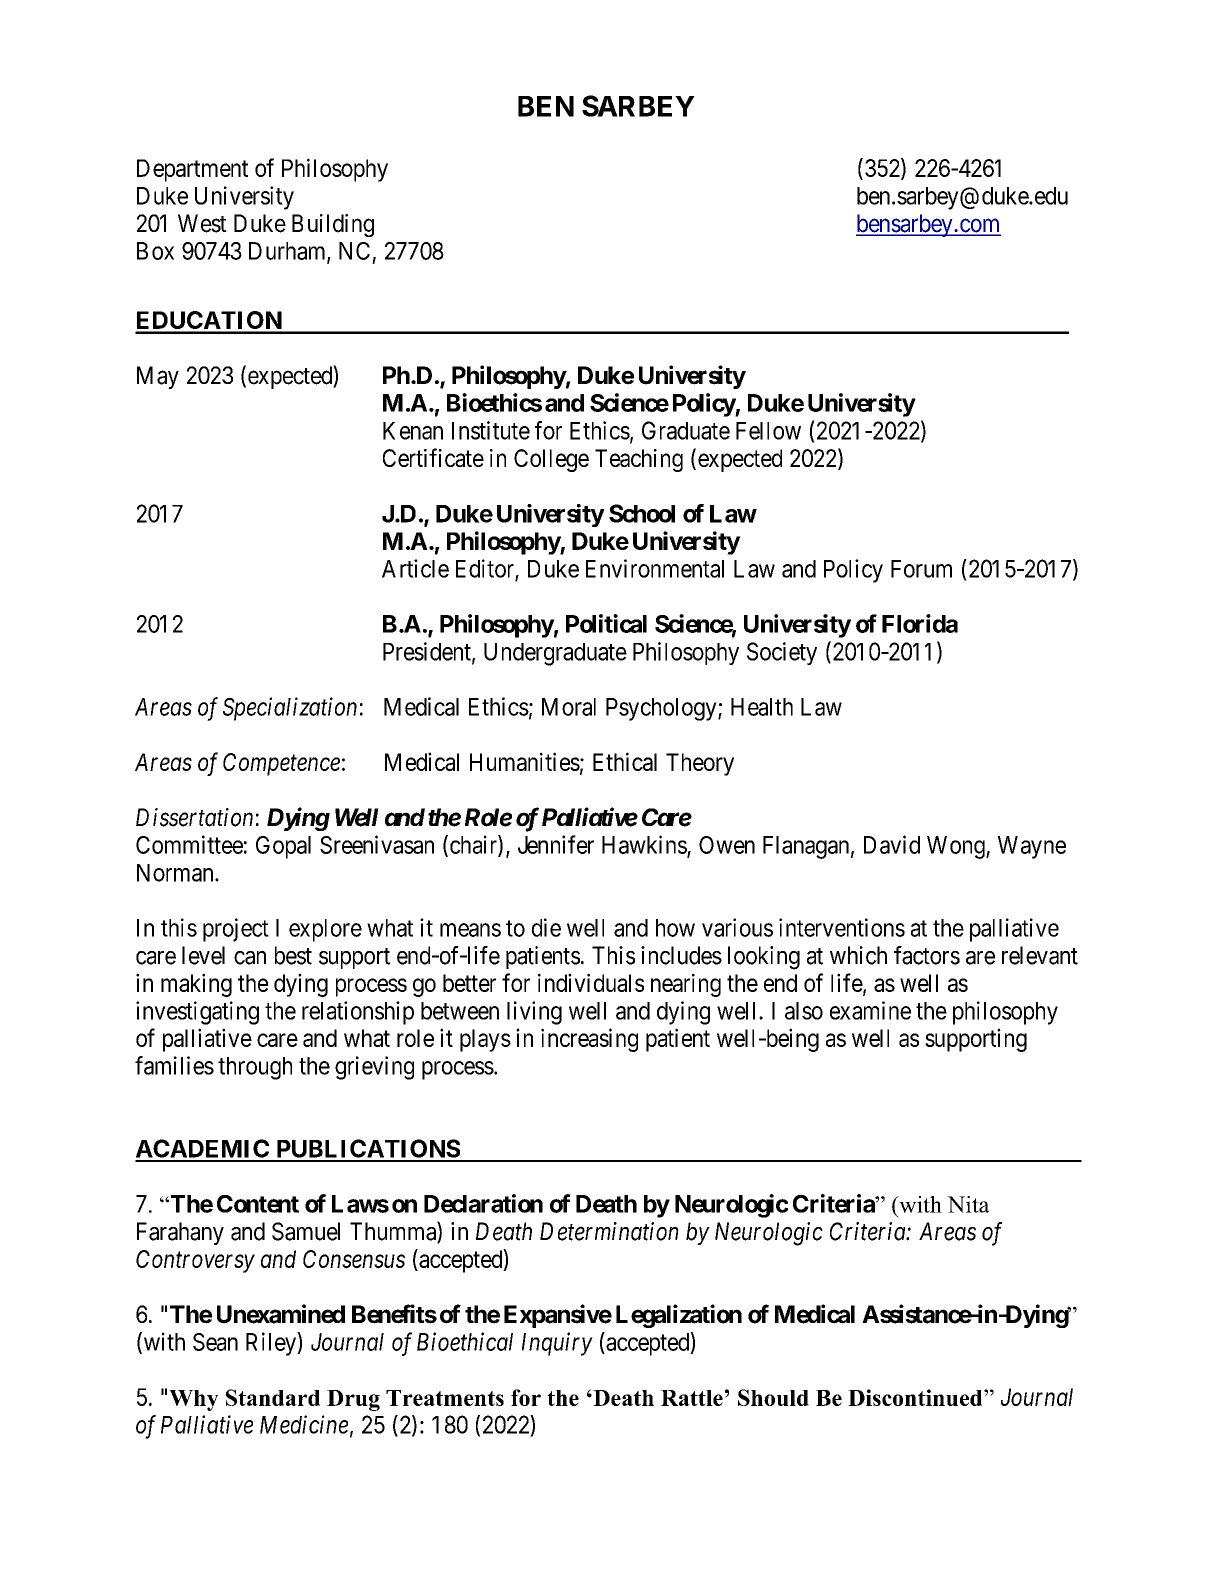 The width and height of the document is (1225, 1585). What do you see at coordinates (957, 847) in the document?
I see `Wong` at bounding box center [957, 847].
